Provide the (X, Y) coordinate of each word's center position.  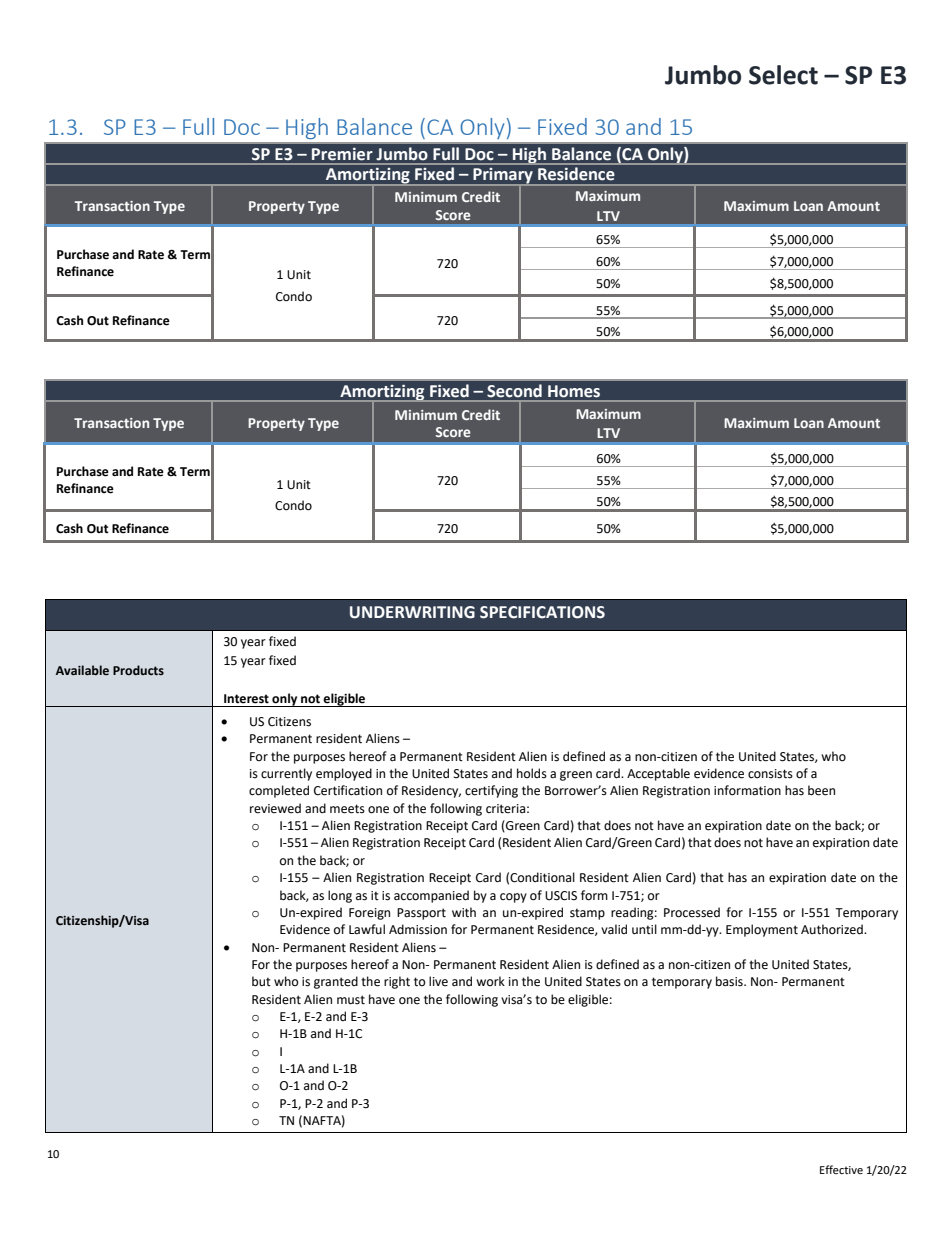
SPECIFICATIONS (542, 612)
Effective (841, 1169)
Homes (574, 391)
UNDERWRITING (412, 612)
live (438, 981)
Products (138, 670)
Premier (342, 154)
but (261, 981)
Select (783, 75)
